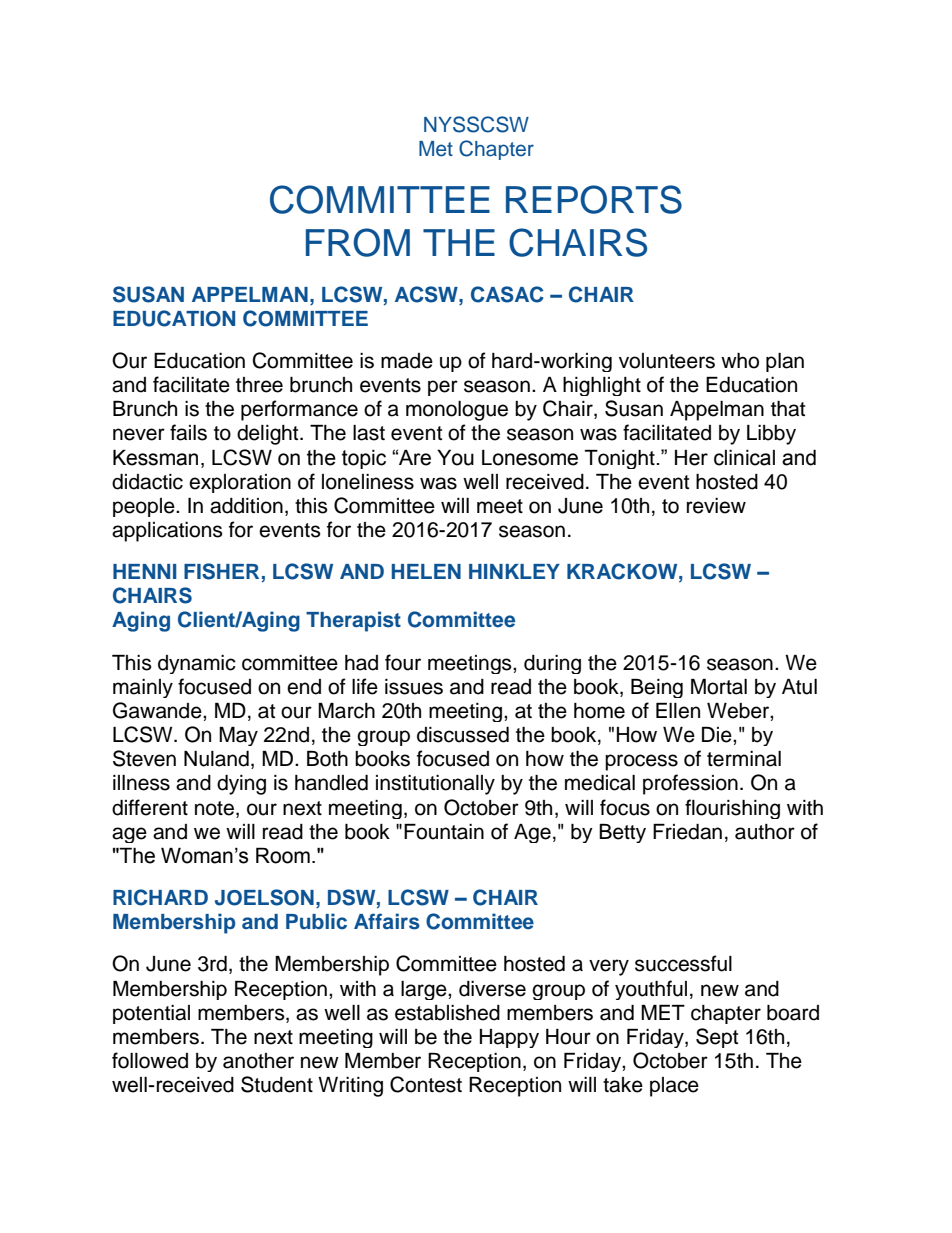 Image resolution: width=952 pixels, height=1233 pixels. I want to click on fails, so click(188, 432).
